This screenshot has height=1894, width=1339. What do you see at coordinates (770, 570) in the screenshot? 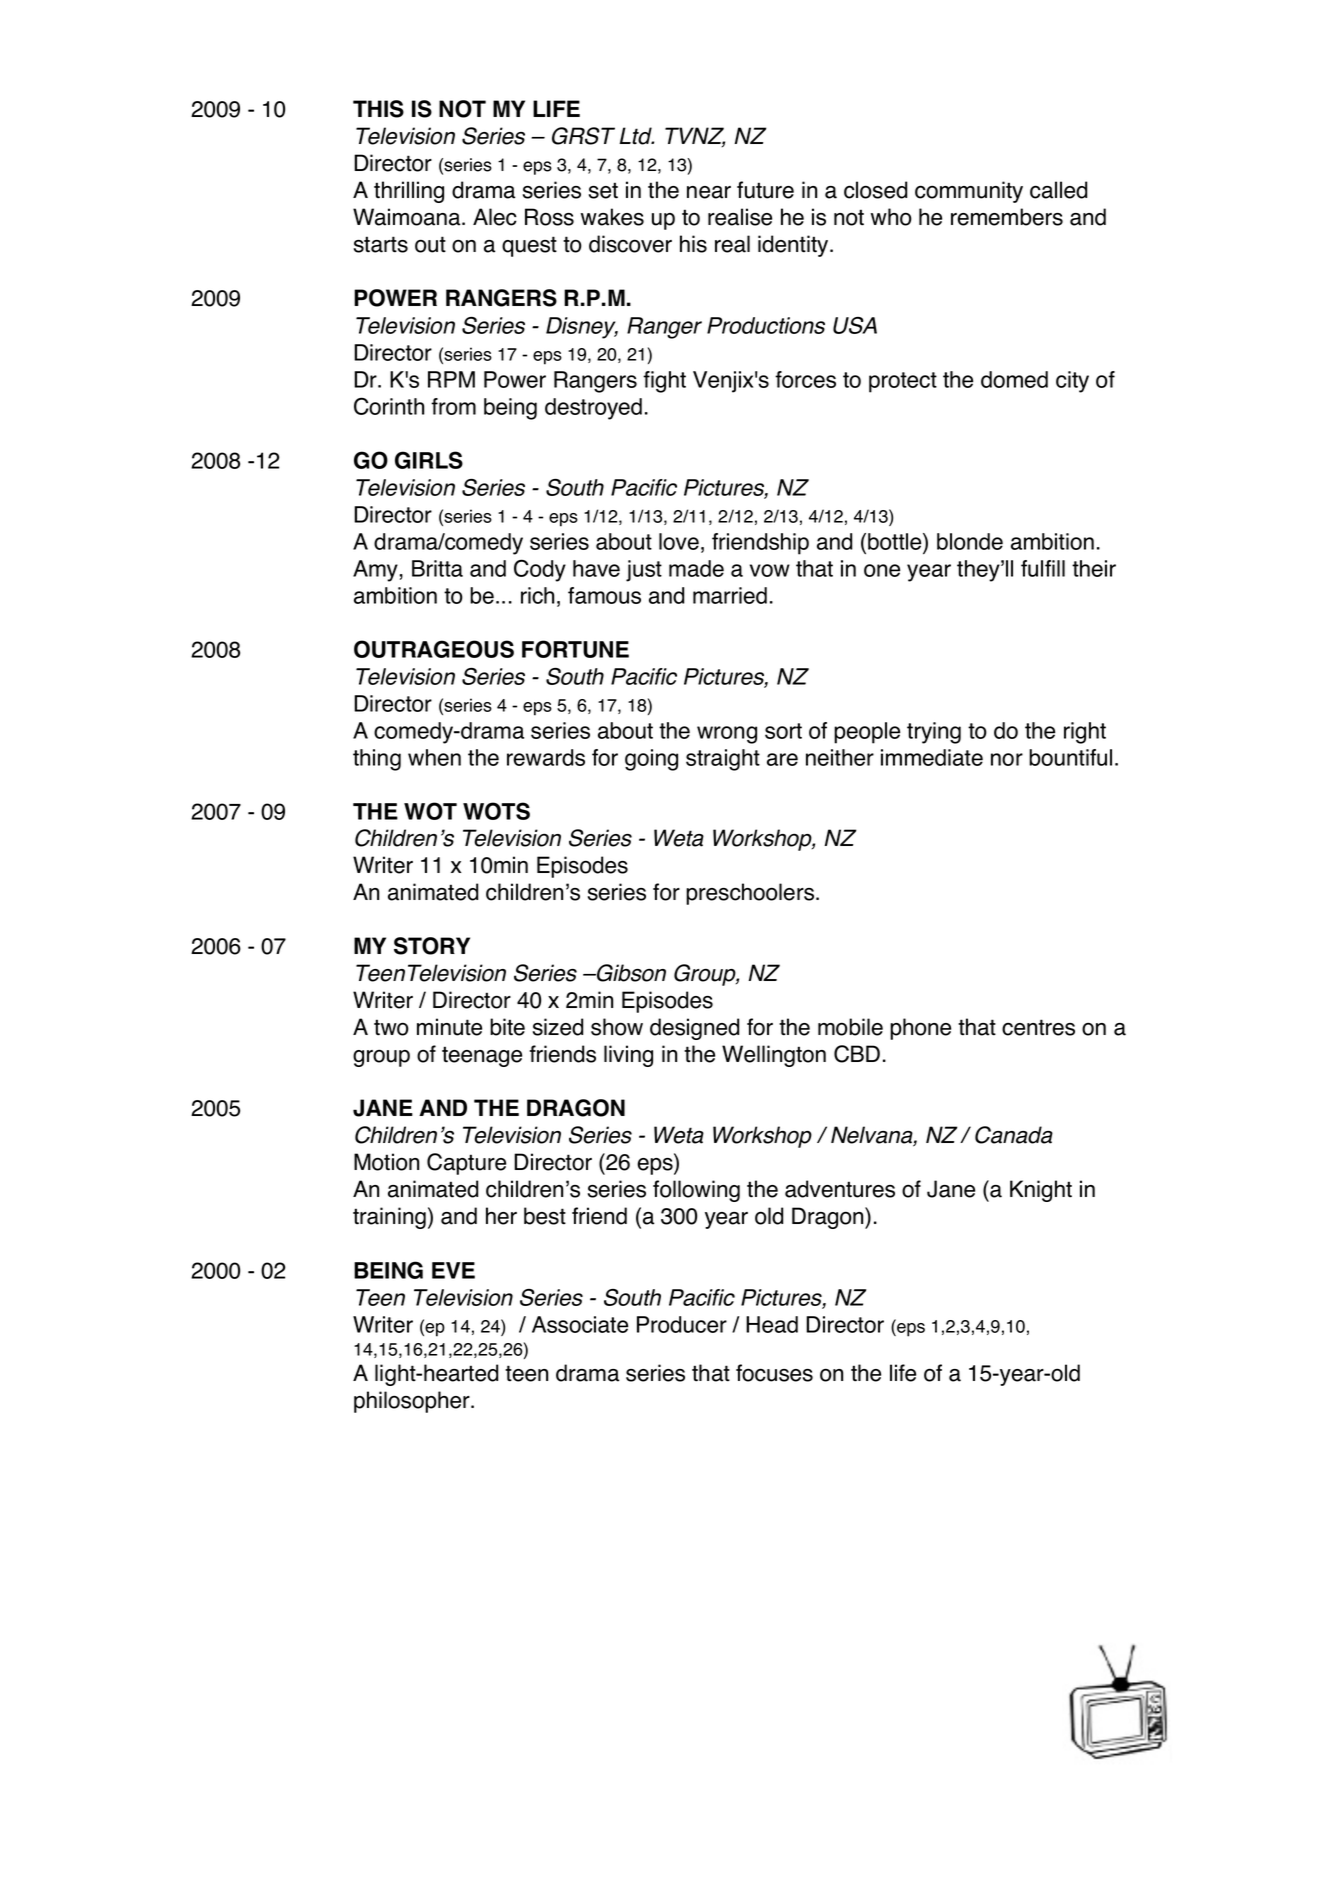
I see `vow` at bounding box center [770, 570].
